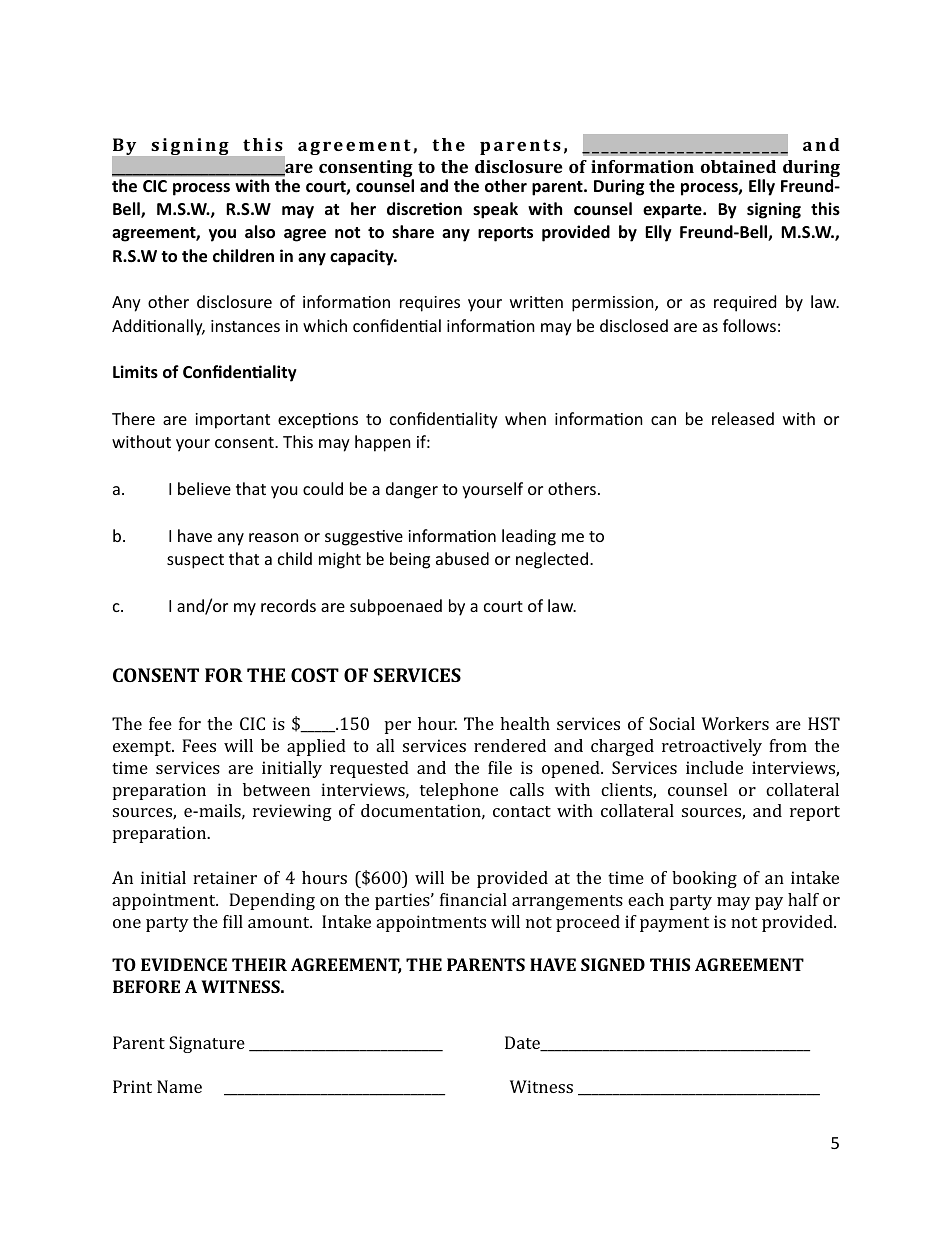 The image size is (952, 1233). I want to click on payment, so click(674, 924).
